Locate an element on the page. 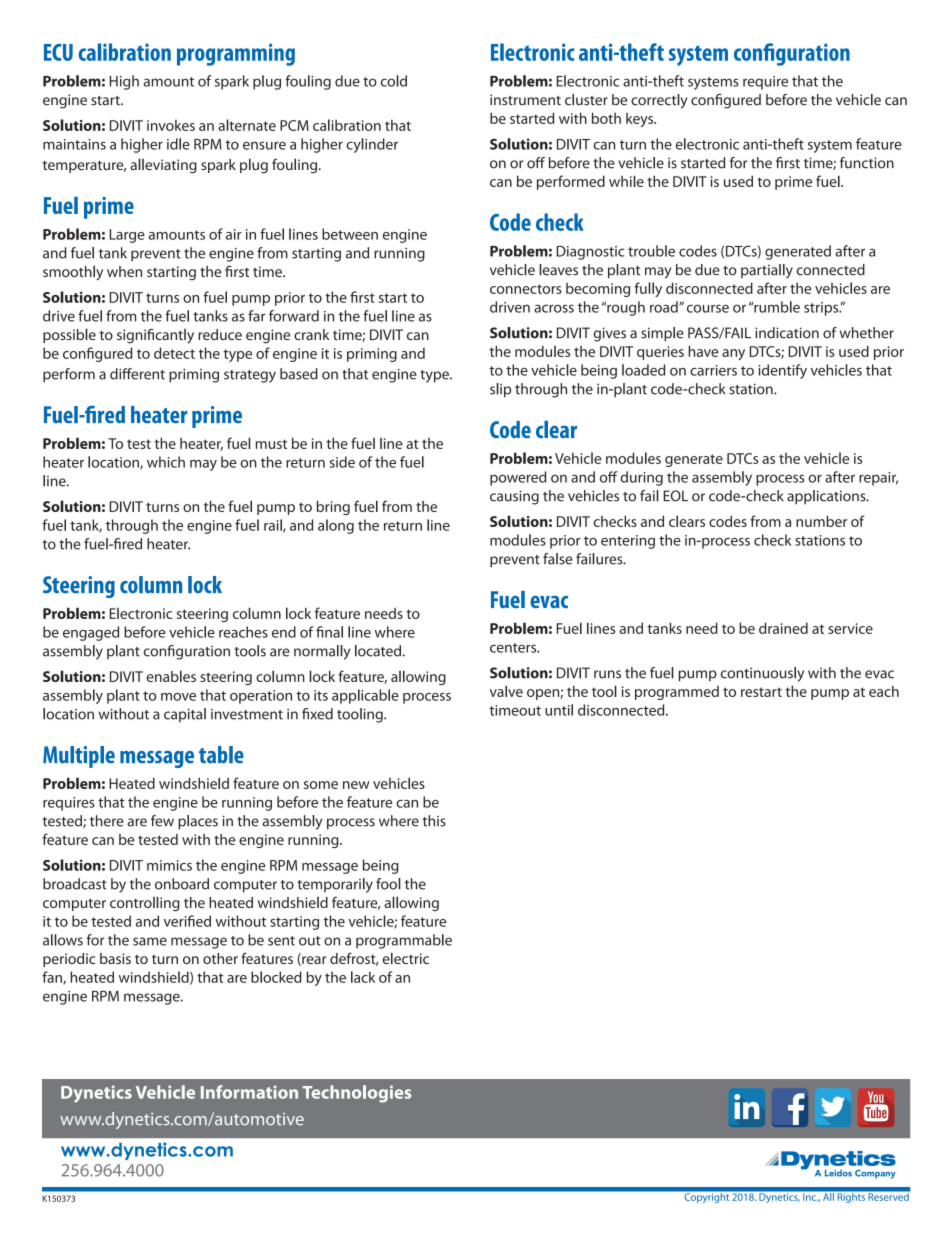 The image size is (952, 1233). engaged is located at coordinates (91, 633).
